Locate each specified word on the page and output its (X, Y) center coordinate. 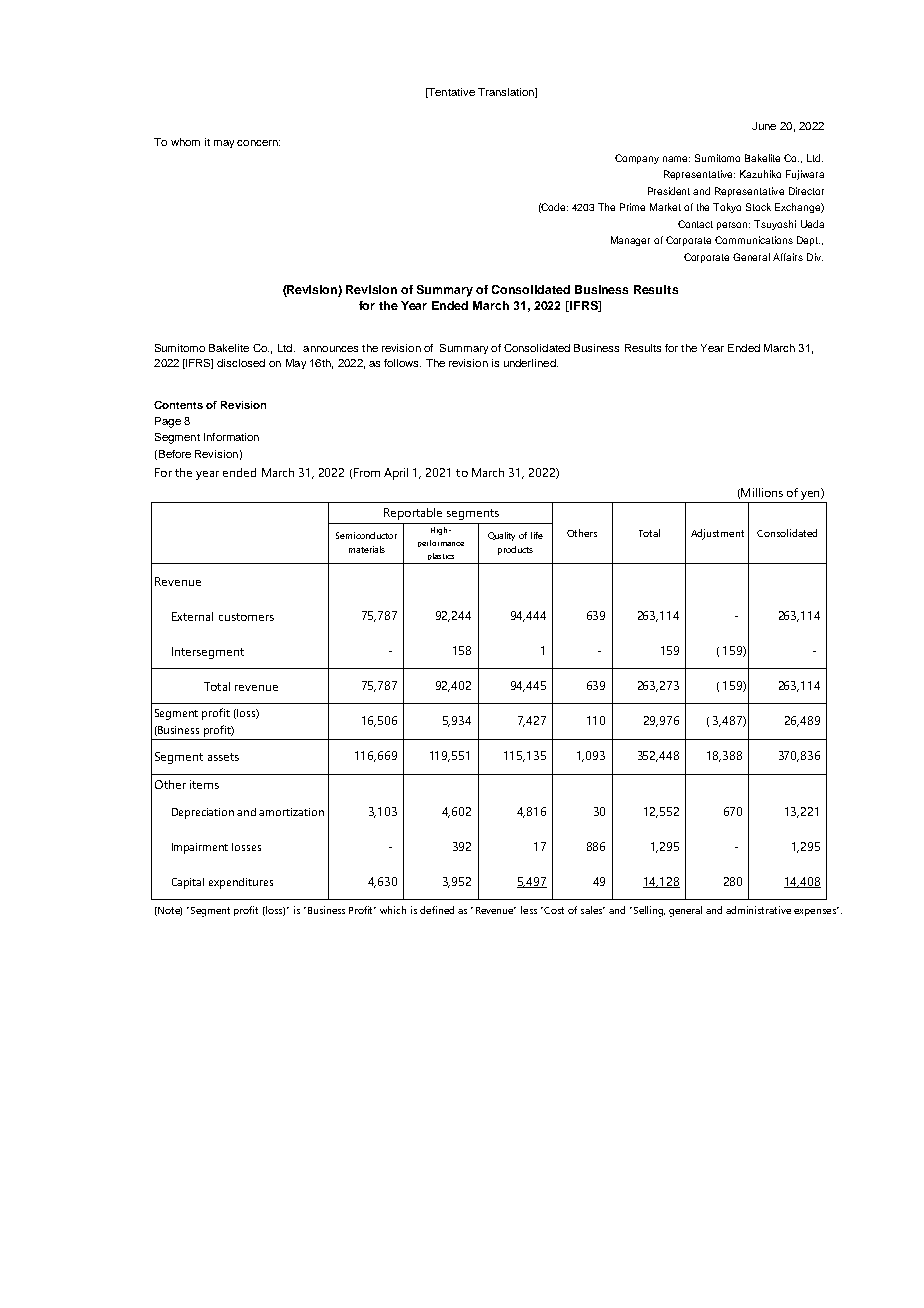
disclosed (241, 363)
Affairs (788, 257)
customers (246, 617)
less (529, 910)
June (764, 126)
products (515, 550)
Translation (507, 93)
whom (185, 142)
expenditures (241, 883)
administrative (758, 910)
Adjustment (717, 534)
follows (402, 363)
